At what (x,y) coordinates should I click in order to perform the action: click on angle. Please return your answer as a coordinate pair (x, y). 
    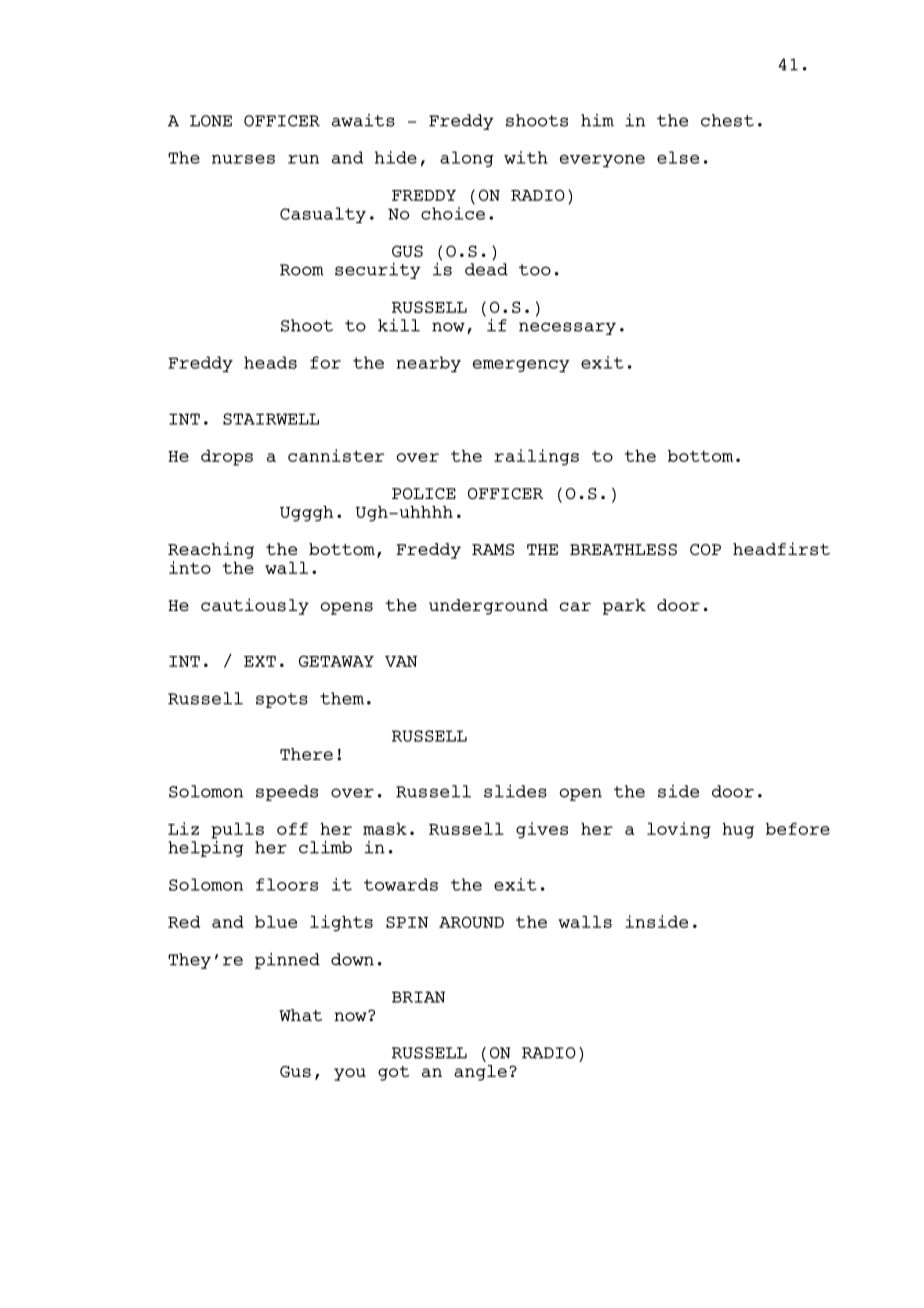
    Looking at the image, I should click on (480, 1073).
